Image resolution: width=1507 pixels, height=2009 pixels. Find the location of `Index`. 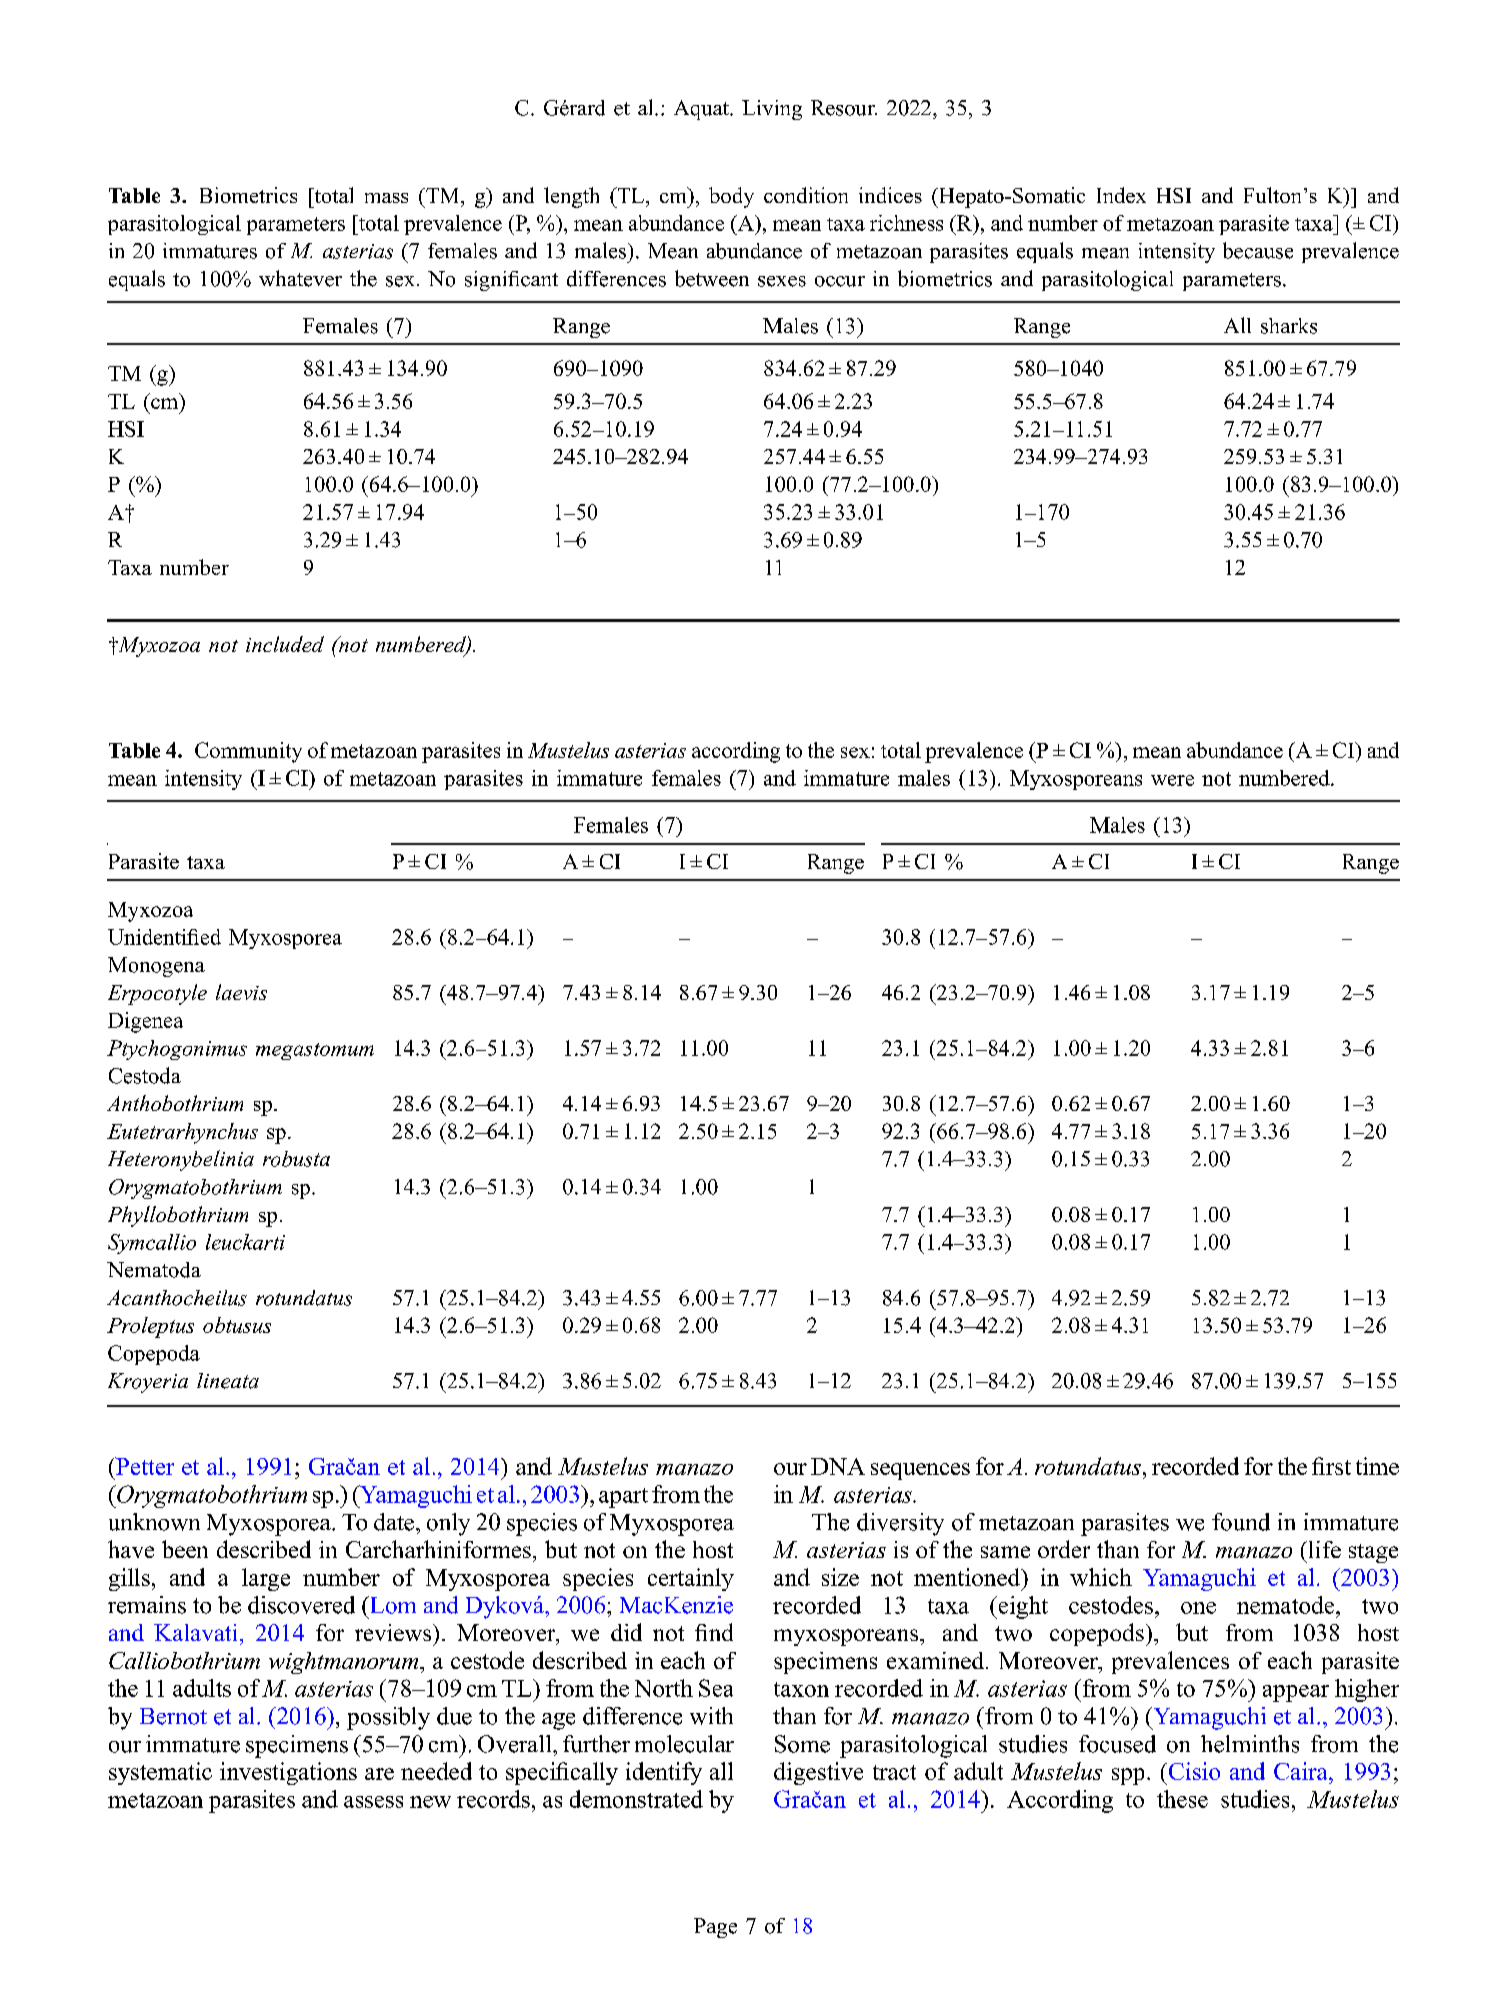

Index is located at coordinates (1121, 195).
